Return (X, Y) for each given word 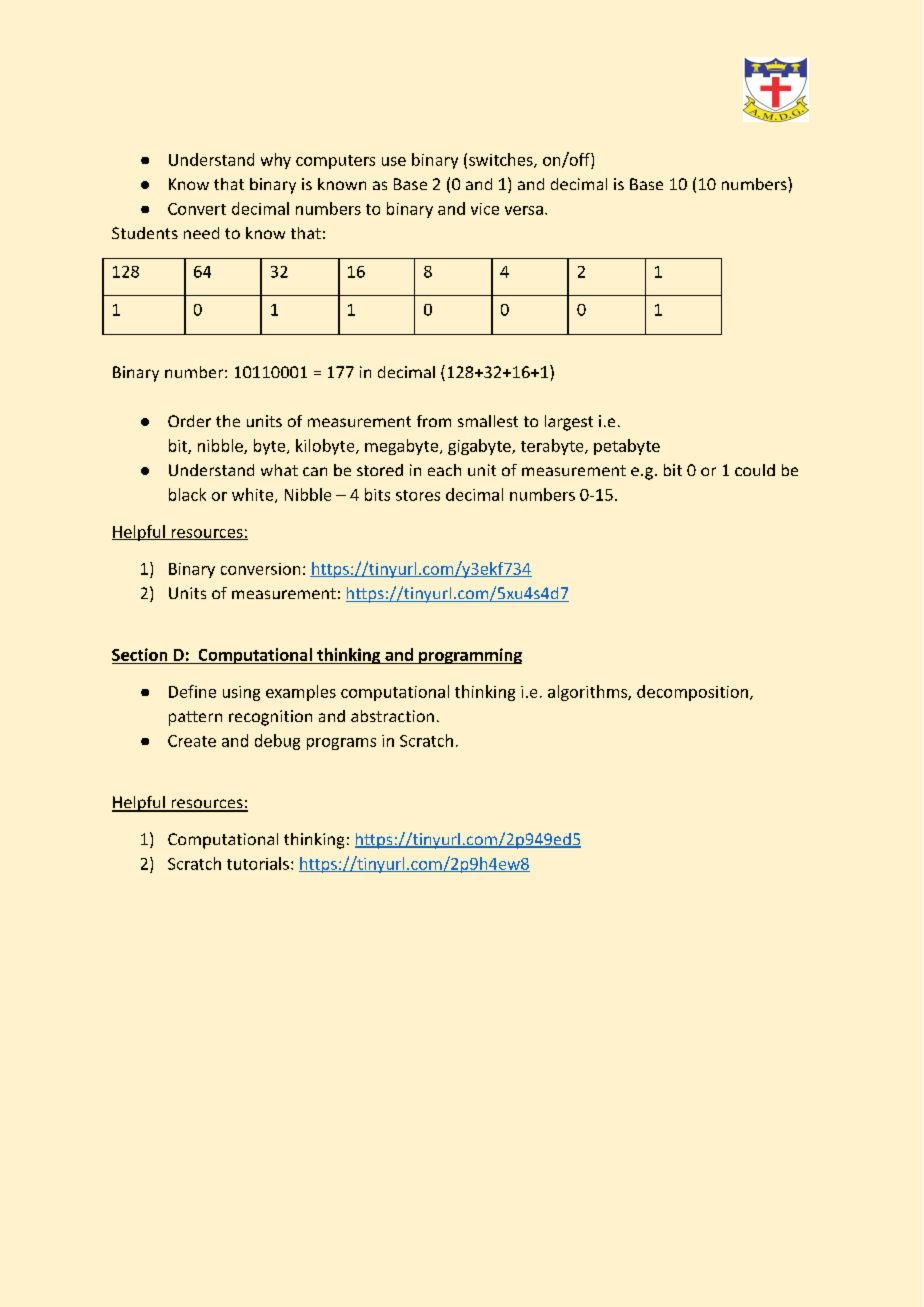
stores (418, 495)
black (187, 494)
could (755, 470)
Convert (197, 209)
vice (485, 209)
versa (524, 210)
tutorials (258, 863)
